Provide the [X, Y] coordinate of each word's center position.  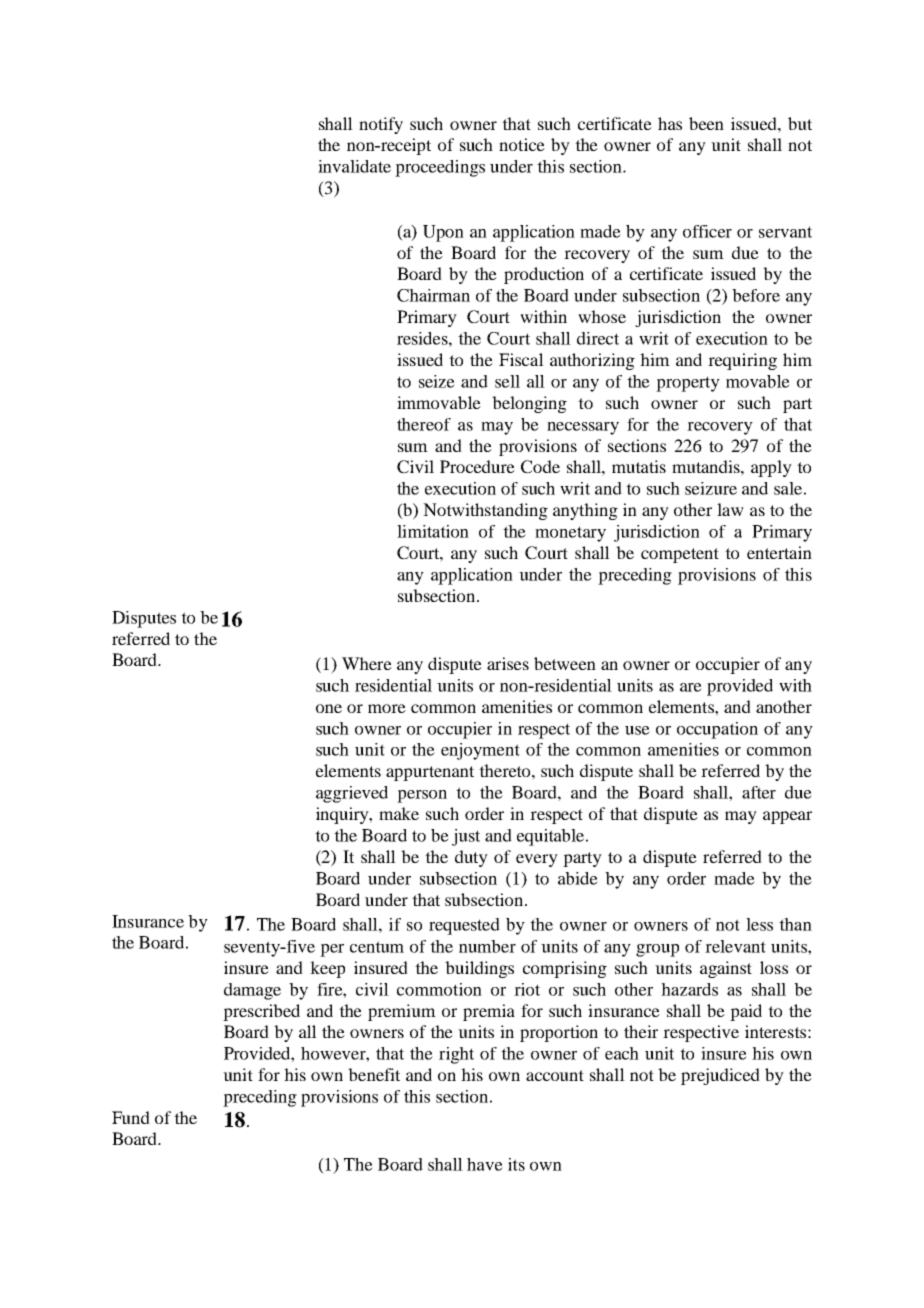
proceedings [440, 168]
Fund [131, 1117]
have [485, 1164]
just [466, 837]
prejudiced [720, 1076]
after [759, 792]
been [706, 123]
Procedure [477, 466]
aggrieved [352, 794]
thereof [424, 424]
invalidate [354, 166]
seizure [711, 488]
